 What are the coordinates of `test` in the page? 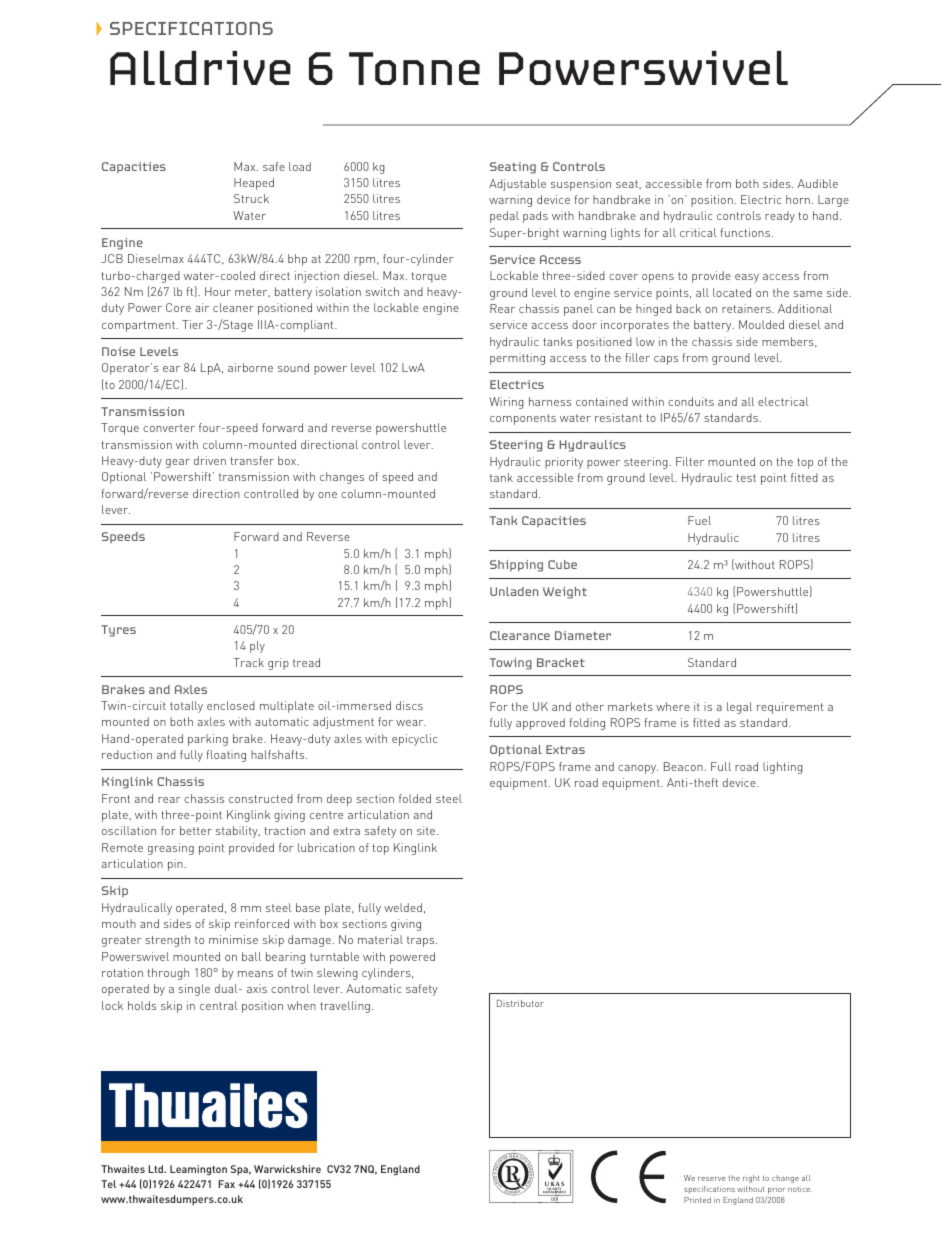 It's located at (746, 478).
